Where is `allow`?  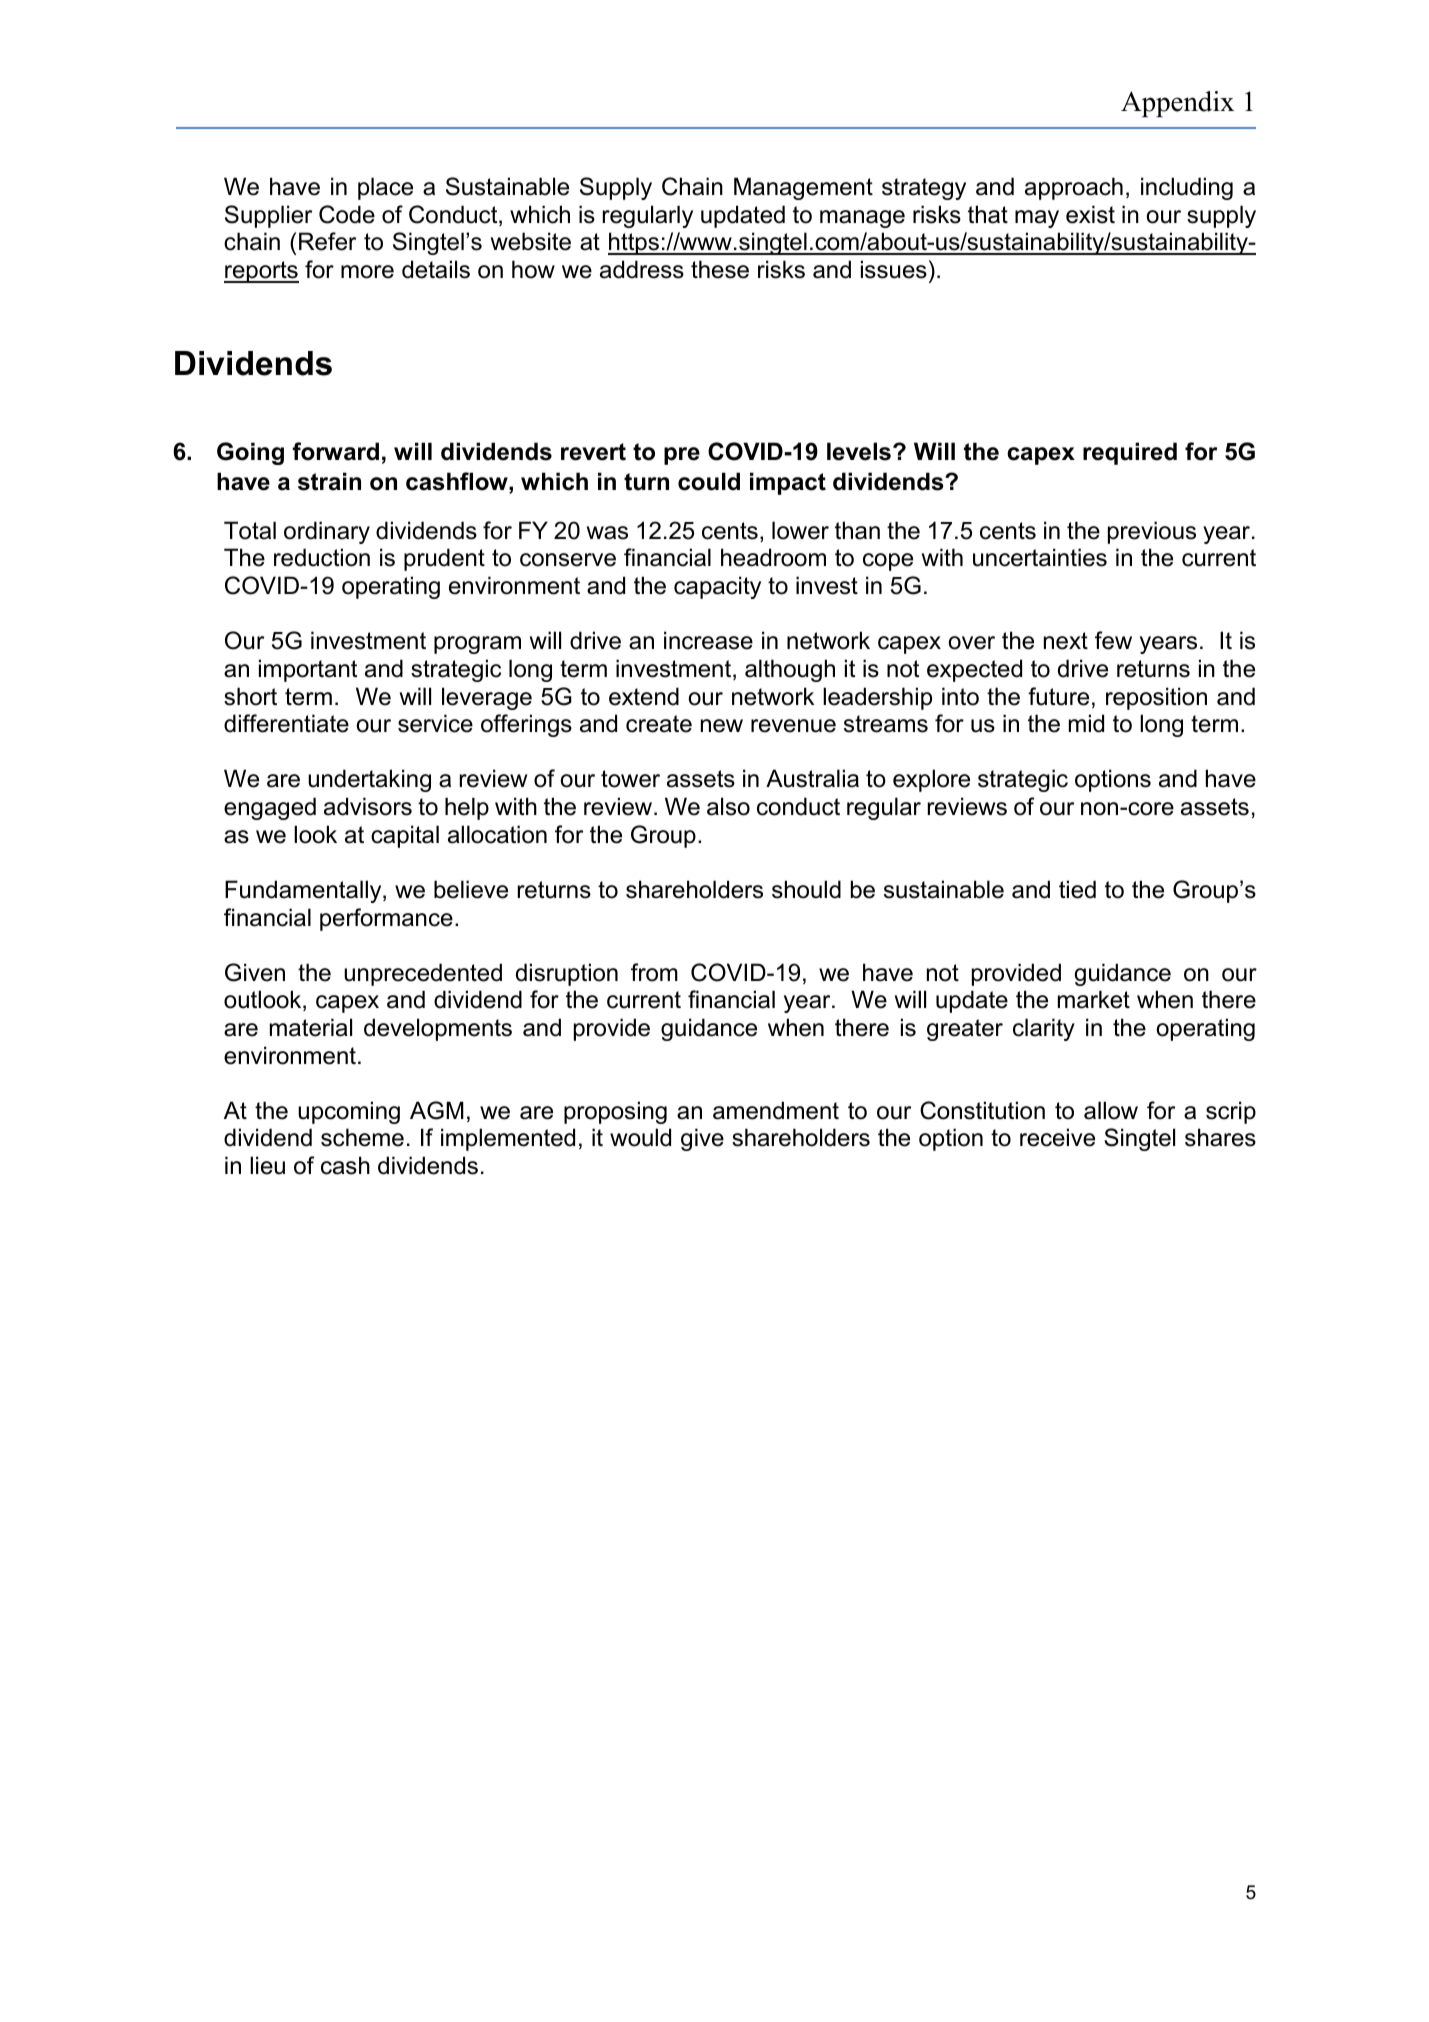
allow is located at coordinates (1111, 1110).
